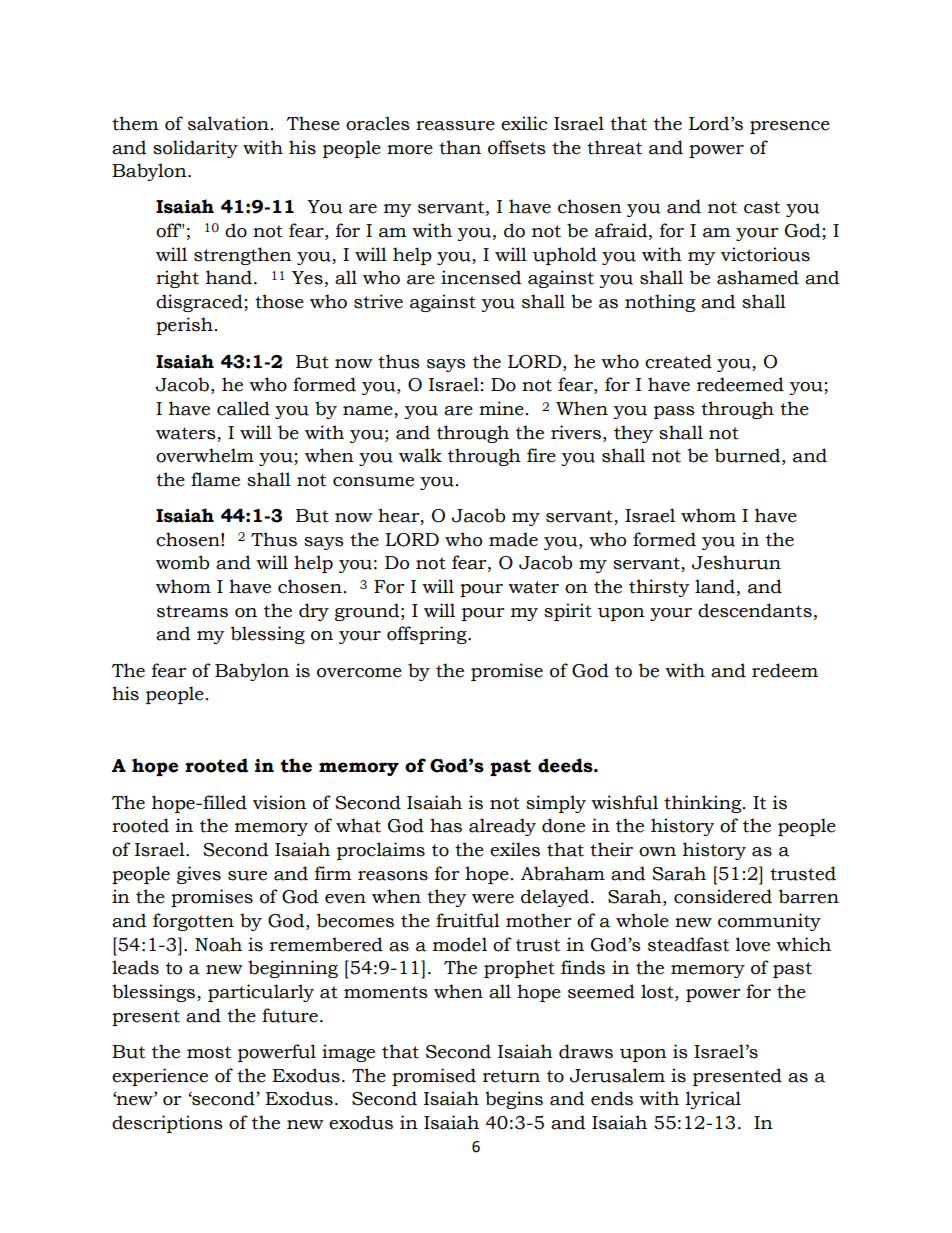 The height and width of the screenshot is (1233, 952). I want to click on vision, so click(279, 802).
